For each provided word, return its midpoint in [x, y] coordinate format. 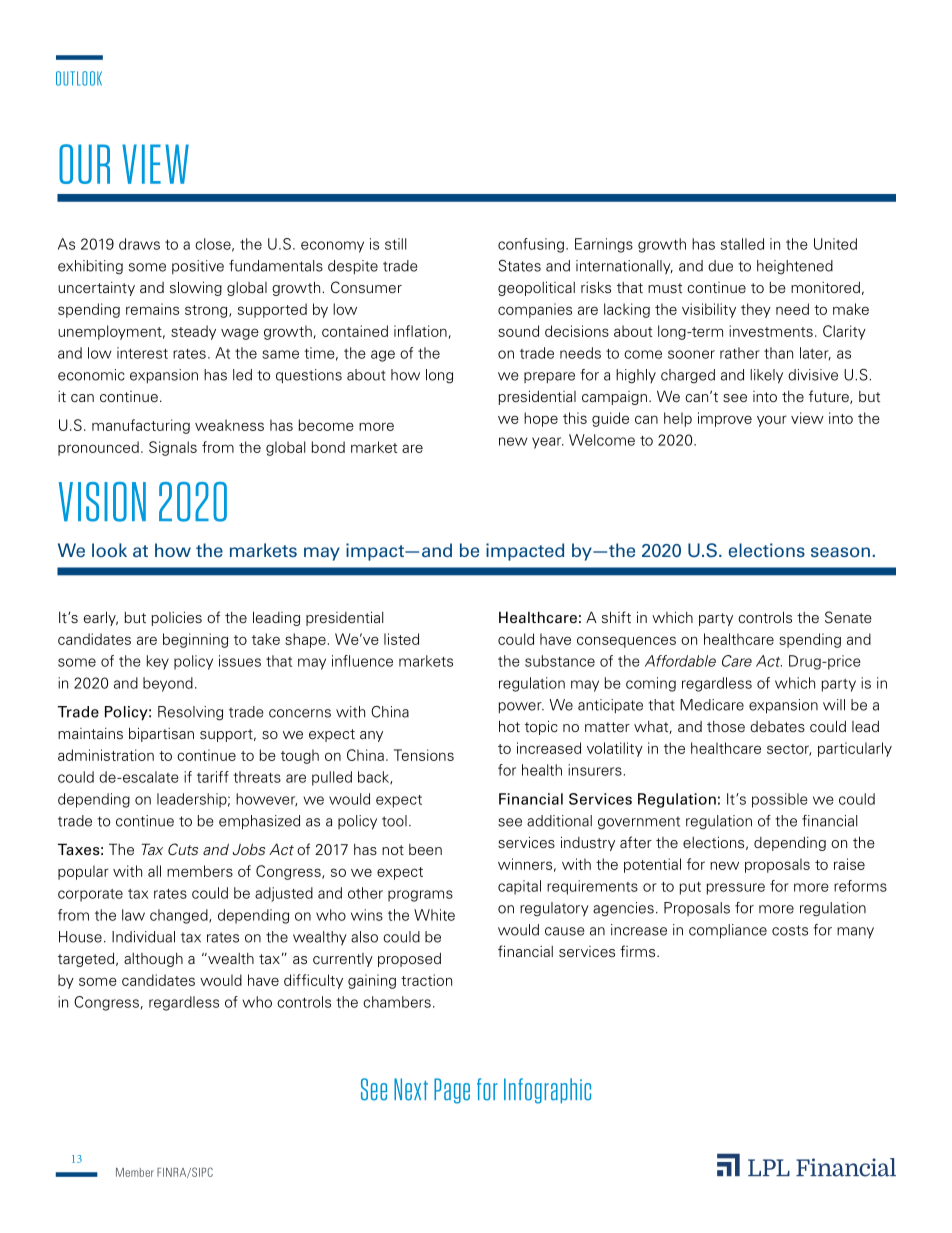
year [548, 443]
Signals [173, 448]
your [772, 421]
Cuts [183, 849]
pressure [735, 889]
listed [401, 639]
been [425, 849]
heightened [795, 267]
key [158, 662]
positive [198, 267]
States [520, 266]
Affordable [680, 661]
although [153, 960]
